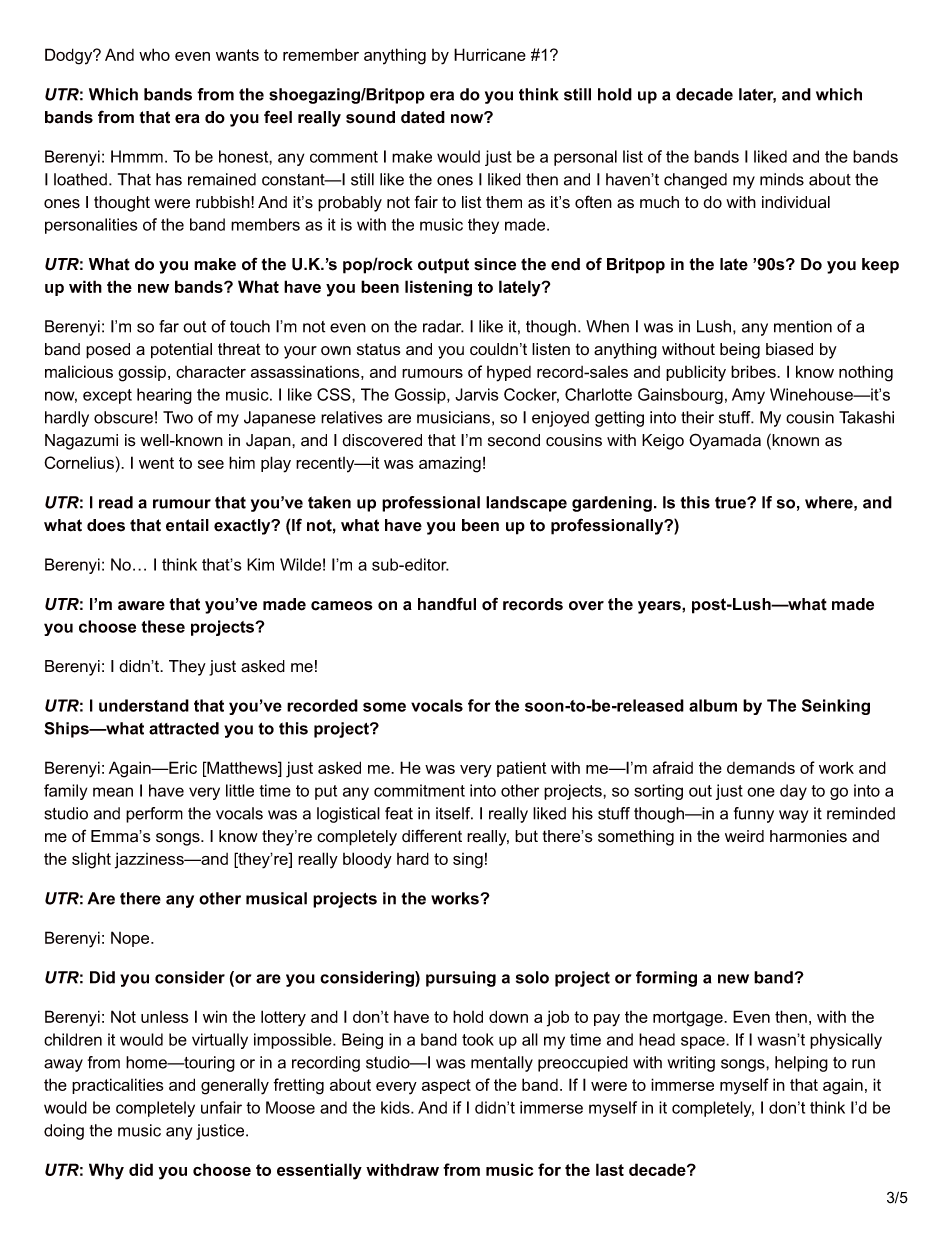  Describe the element at coordinates (187, 525) in the screenshot. I see `entail` at that location.
